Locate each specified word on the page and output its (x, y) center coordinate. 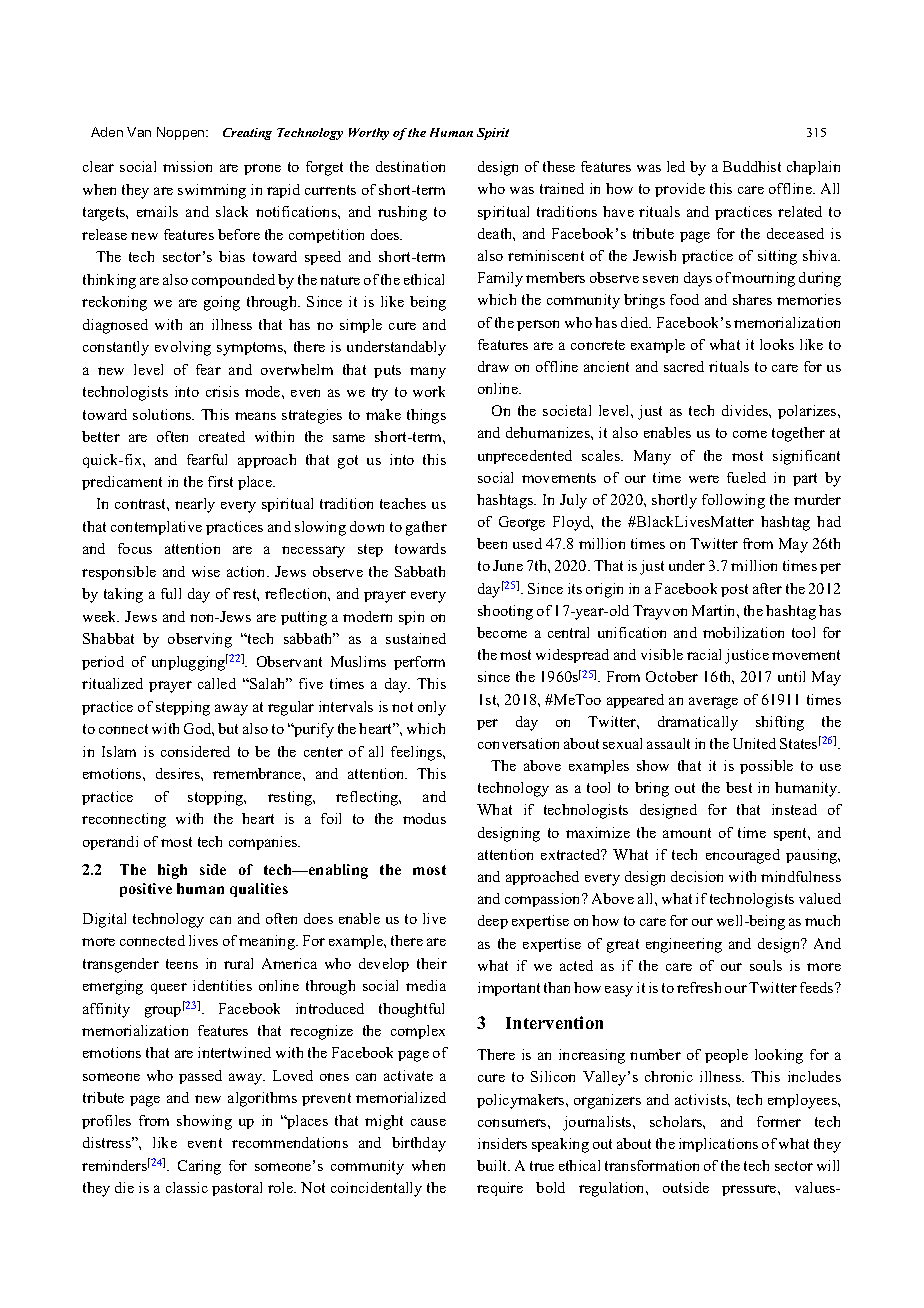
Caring (199, 1167)
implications (718, 1145)
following (733, 501)
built (493, 1165)
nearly (195, 505)
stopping (217, 798)
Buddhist (752, 166)
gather (426, 528)
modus (424, 818)
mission (187, 166)
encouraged (743, 856)
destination (410, 166)
